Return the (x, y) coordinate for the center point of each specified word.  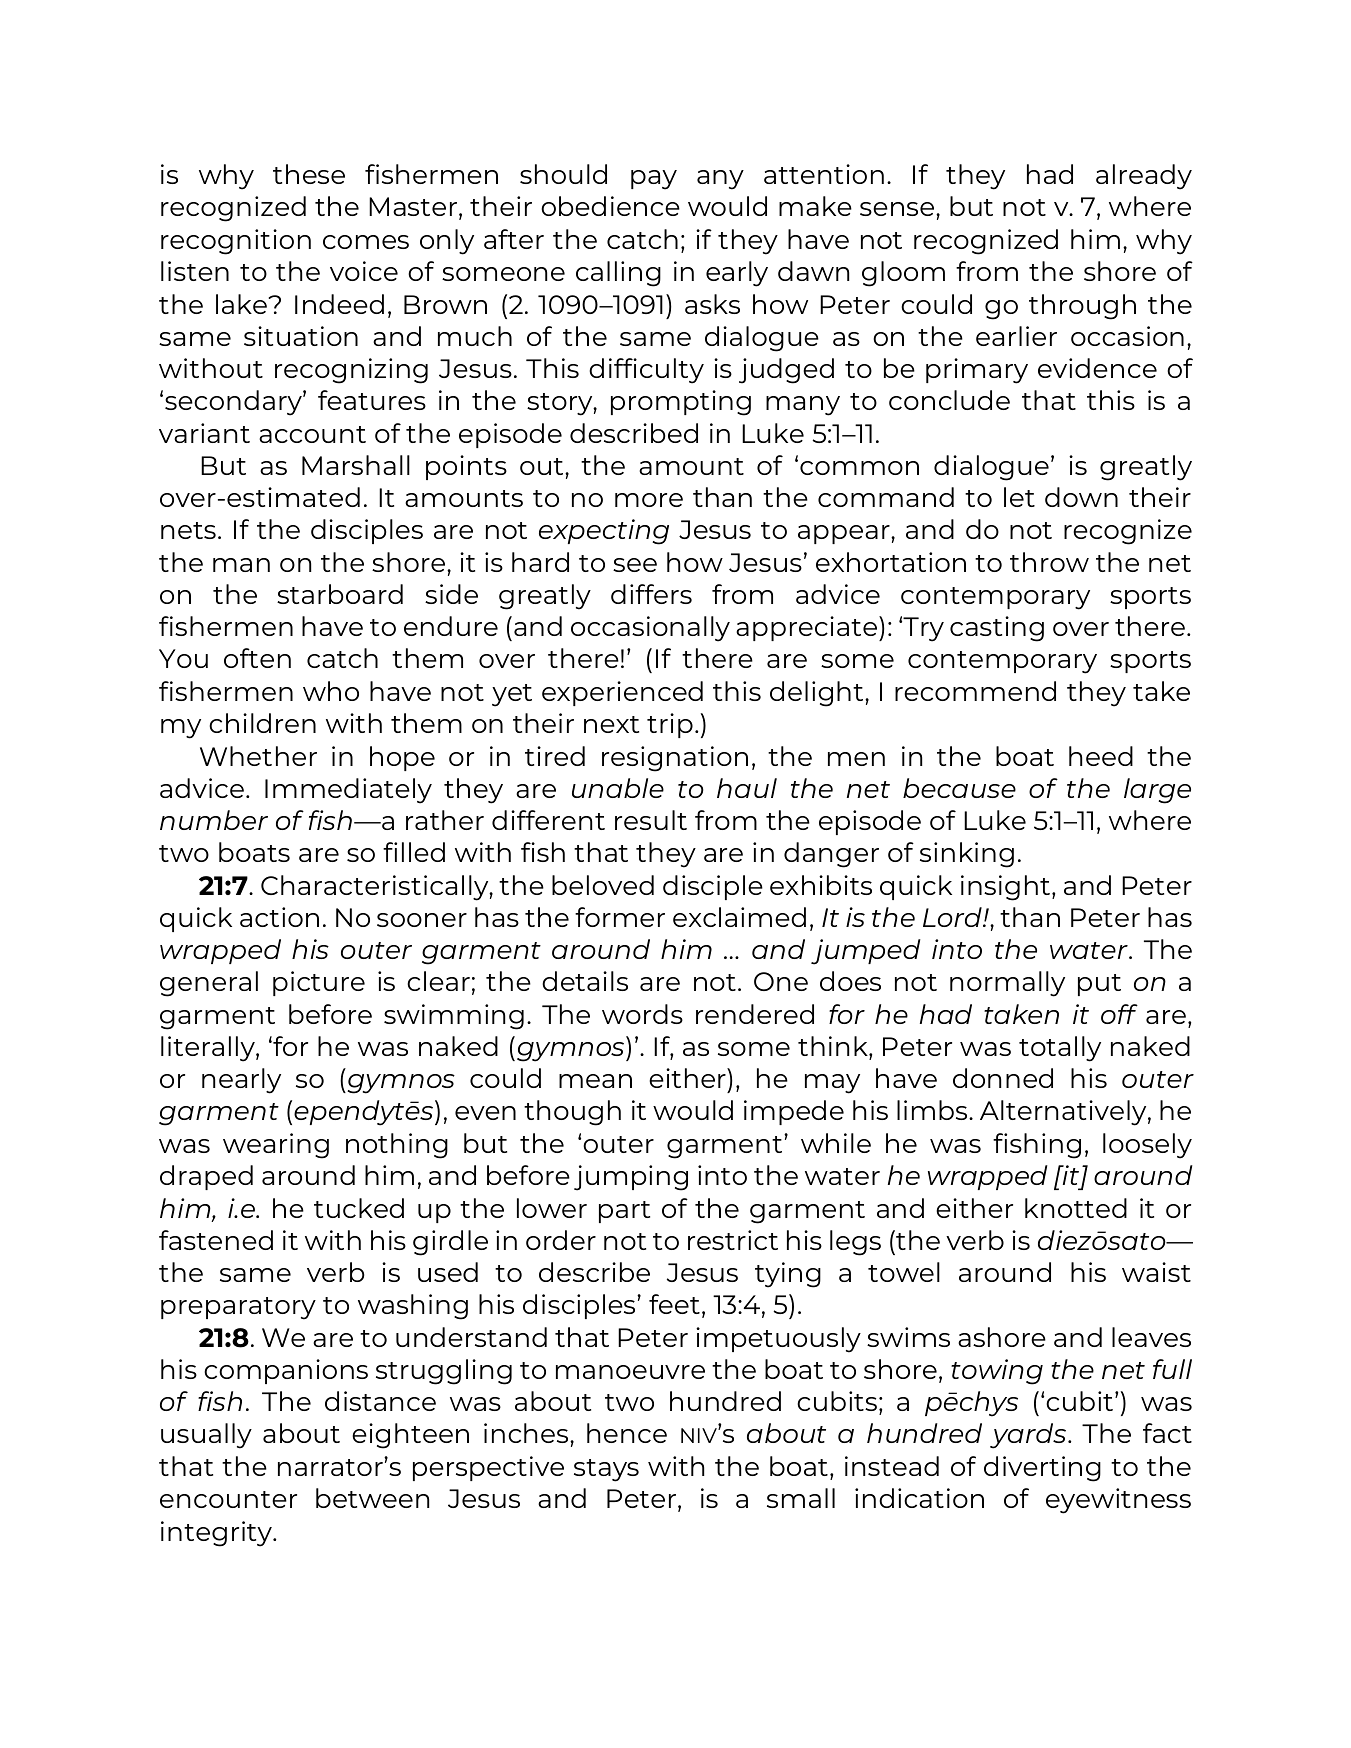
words (642, 1014)
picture (319, 983)
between (372, 1498)
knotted (1076, 1208)
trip (670, 725)
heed (1101, 756)
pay (654, 180)
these (309, 174)
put (1099, 985)
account (312, 434)
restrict (733, 1240)
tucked (359, 1208)
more (649, 500)
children (262, 723)
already (1144, 177)
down (1081, 497)
